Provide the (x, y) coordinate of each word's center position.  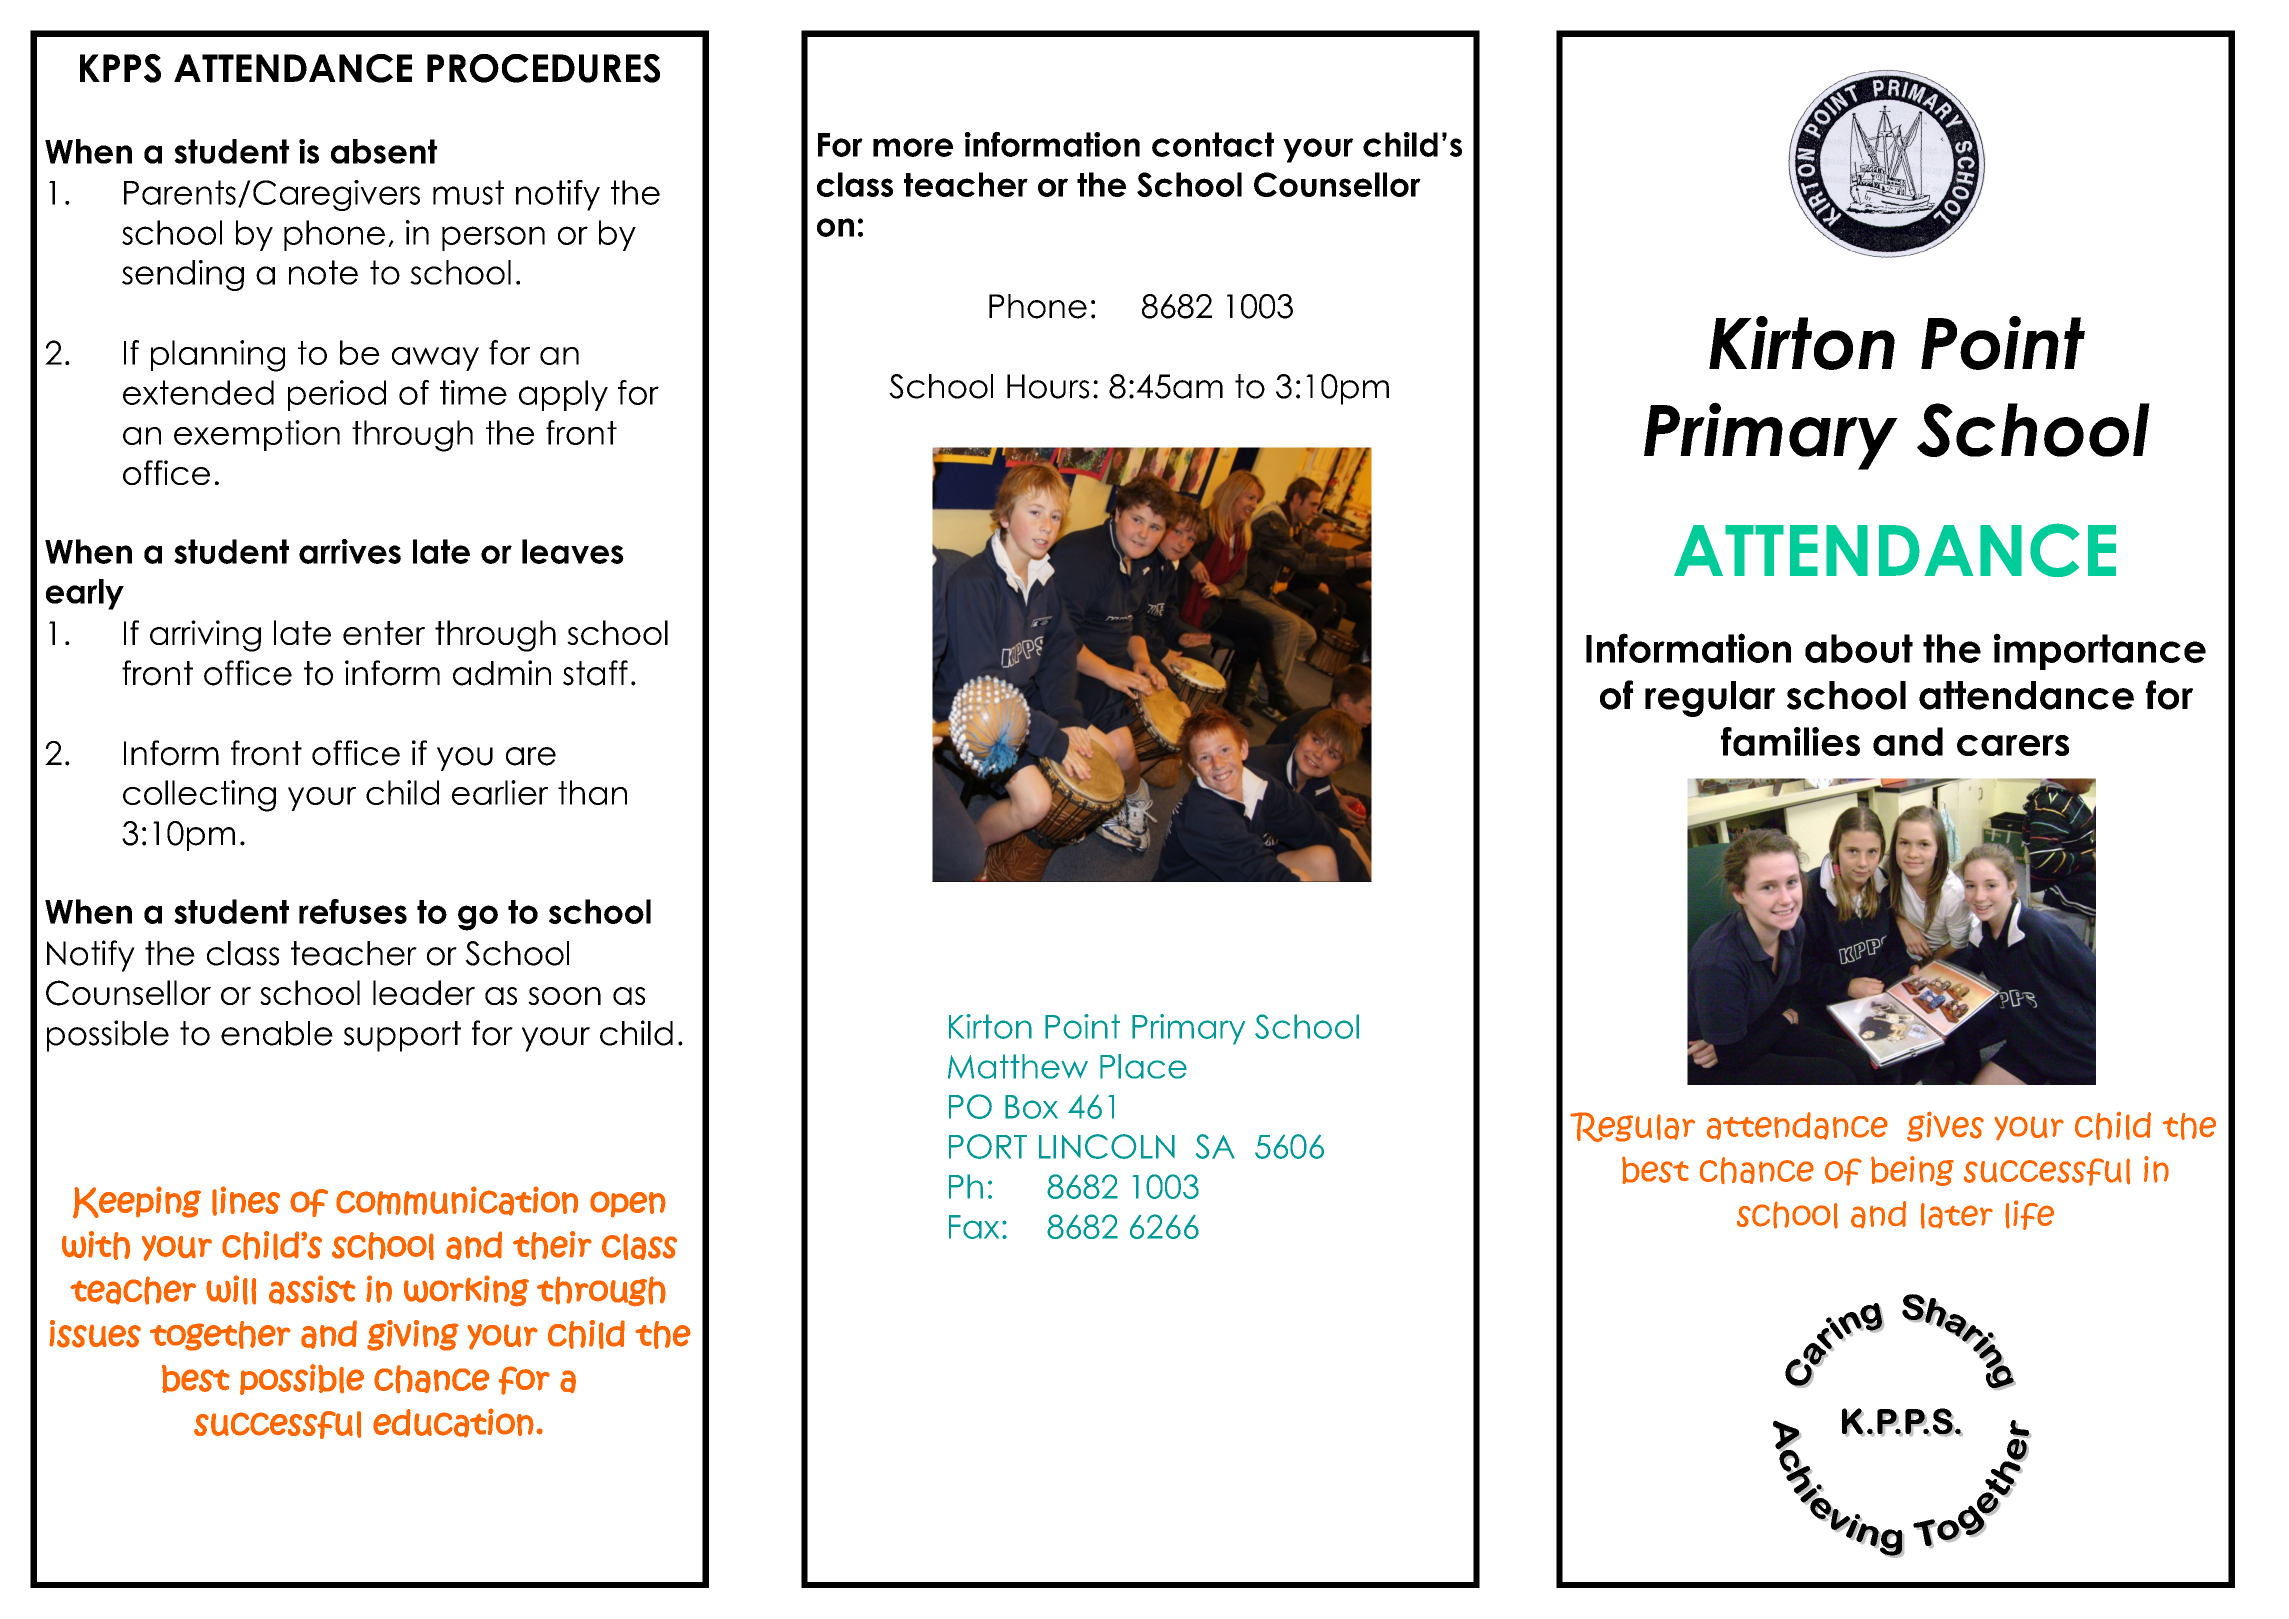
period (337, 395)
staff (595, 673)
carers (2013, 745)
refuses (353, 911)
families (1790, 741)
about (1859, 648)
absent (384, 151)
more (913, 147)
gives (1945, 1126)
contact (1213, 144)
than (592, 792)
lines (246, 1201)
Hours (1048, 386)
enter (384, 633)
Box (1031, 1107)
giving (413, 1335)
